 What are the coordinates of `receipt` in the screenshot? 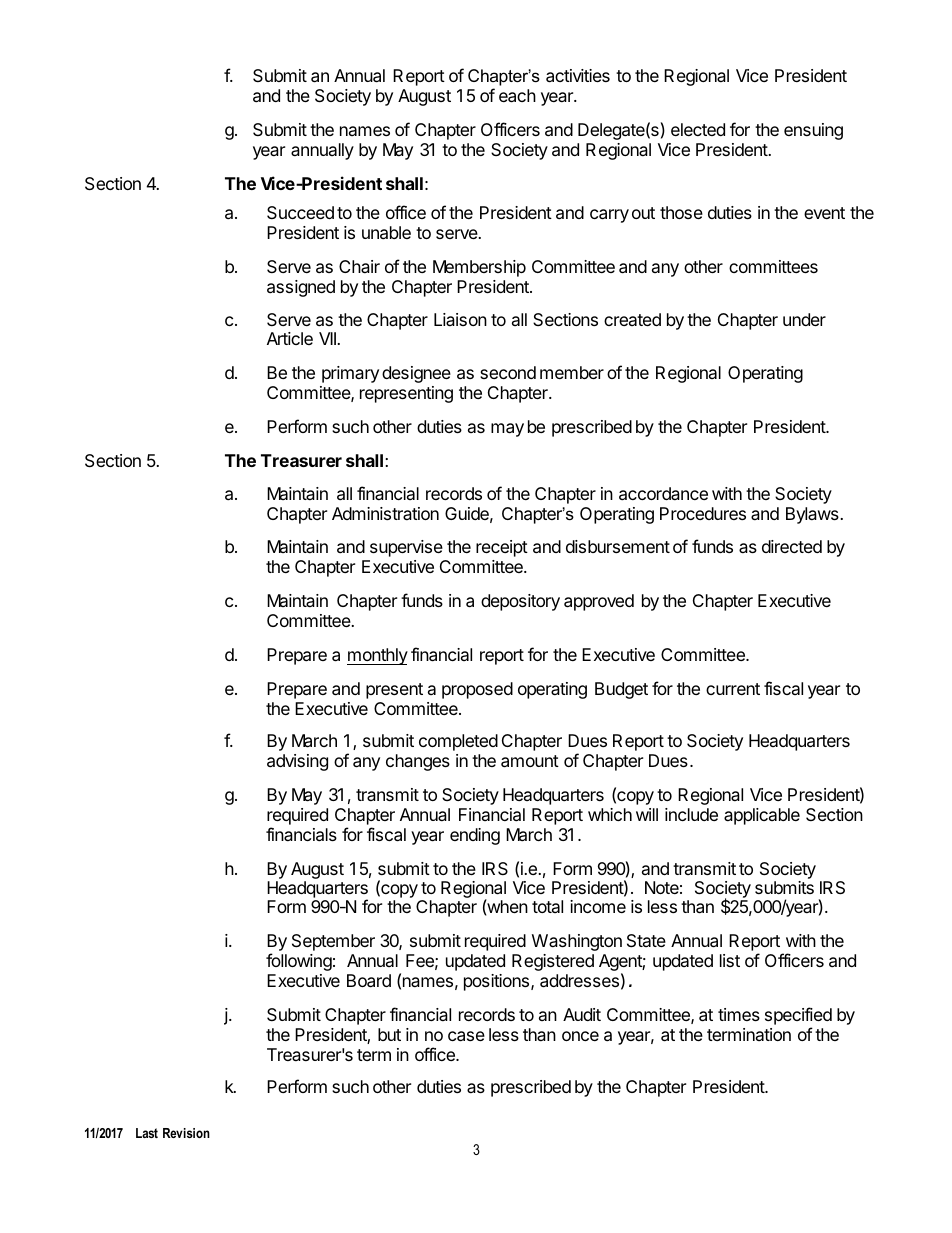 It's located at (502, 548).
